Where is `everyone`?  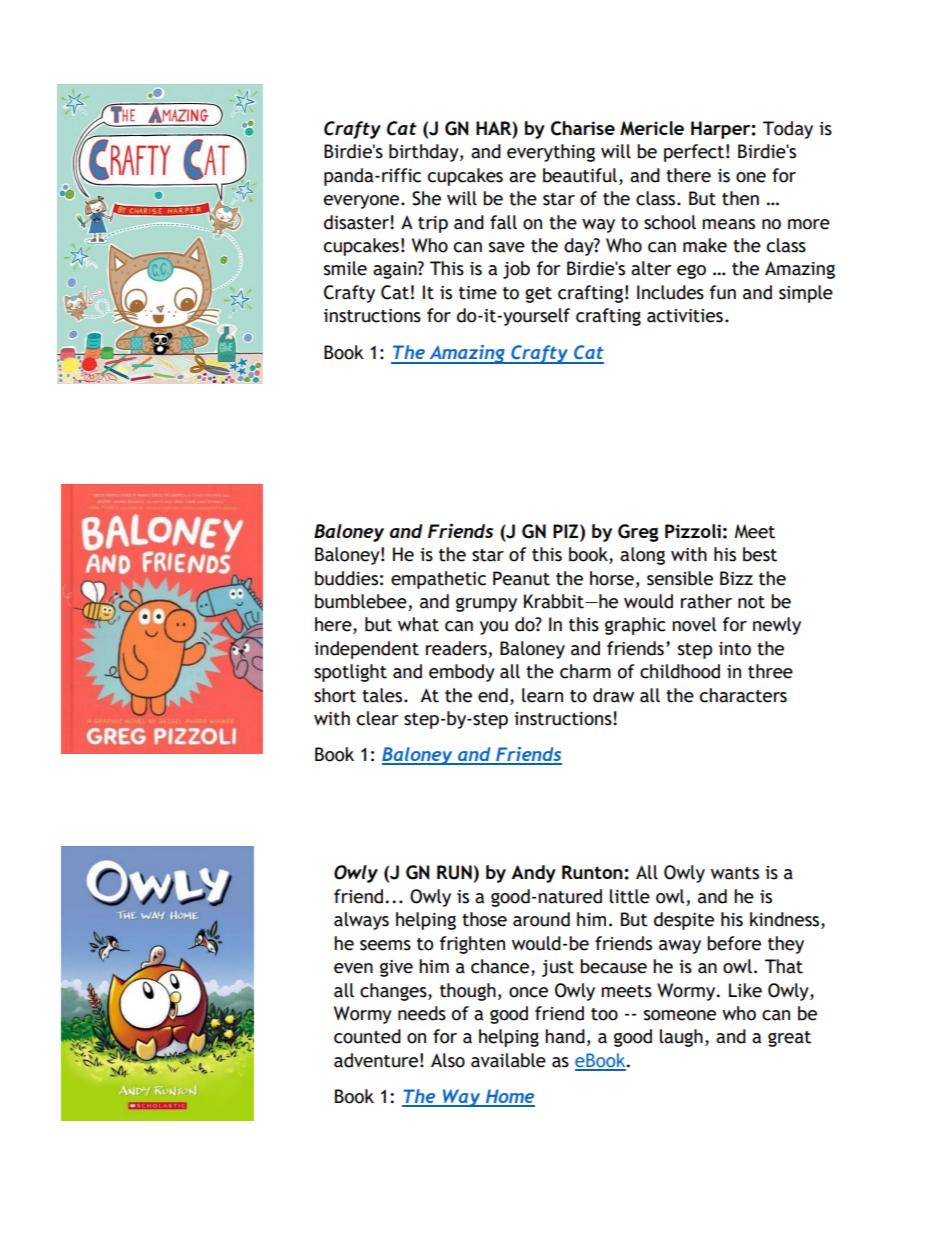 everyone is located at coordinates (363, 202).
